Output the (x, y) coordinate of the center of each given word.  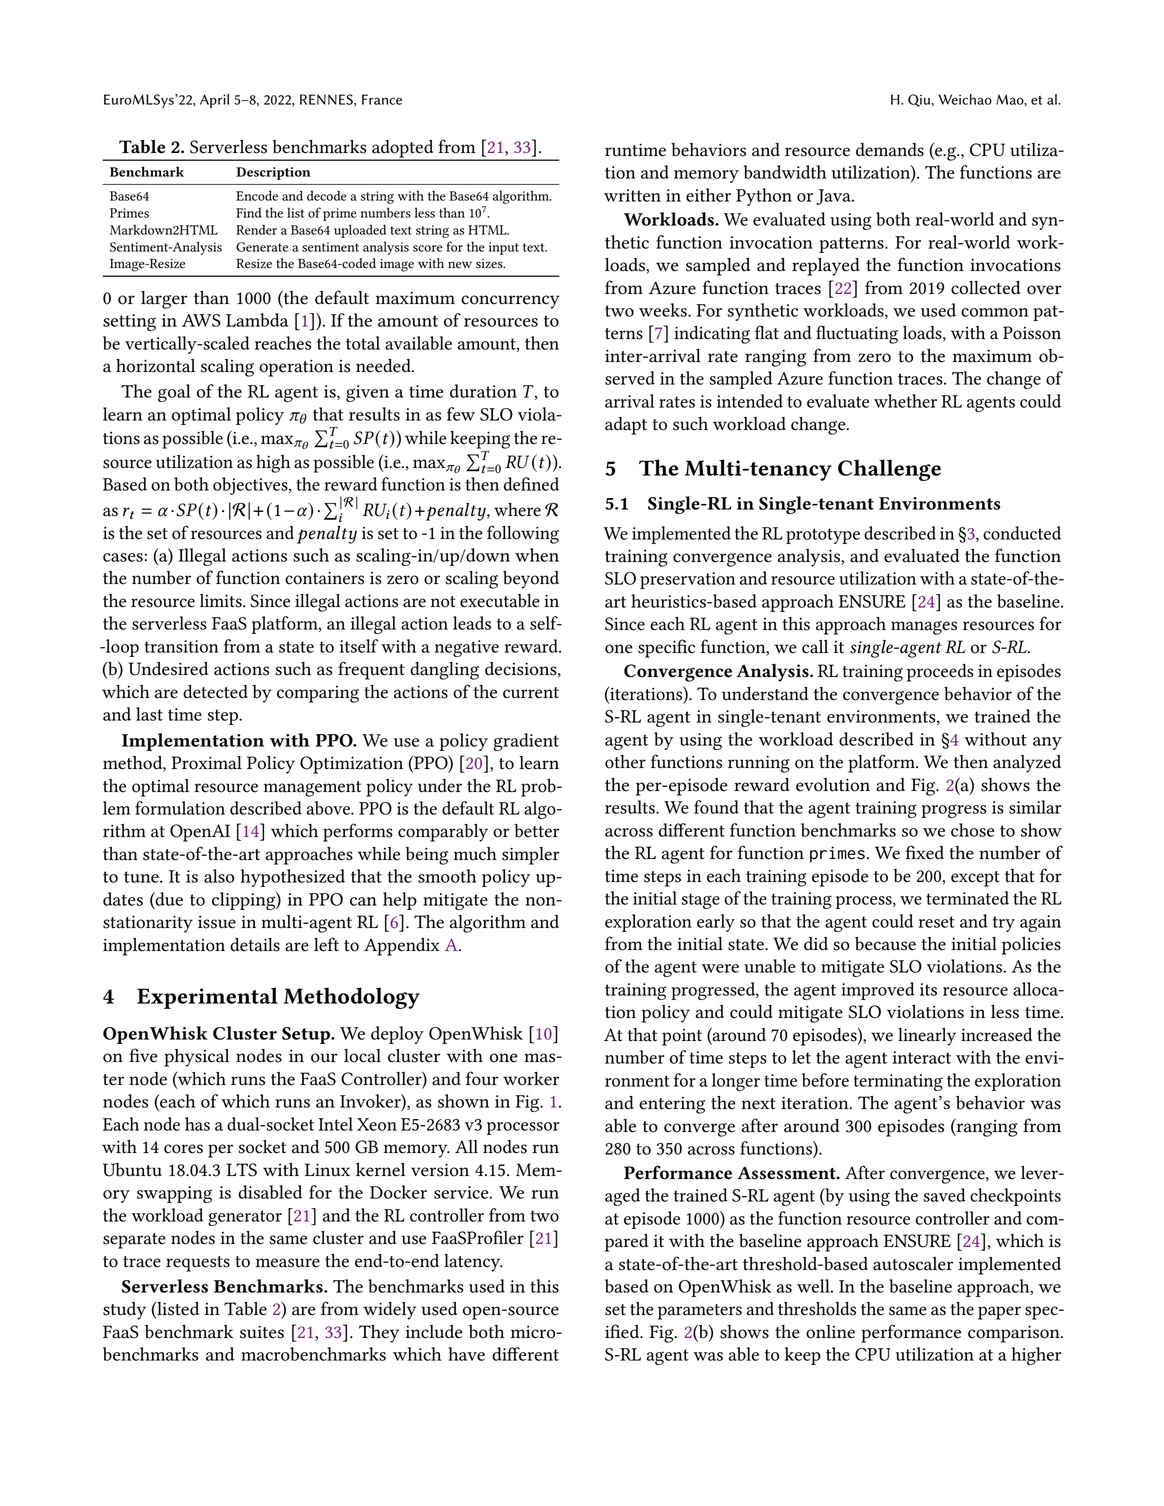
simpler (531, 856)
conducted (1022, 533)
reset (936, 922)
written (632, 195)
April (214, 101)
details (255, 945)
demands (890, 150)
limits (222, 601)
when (537, 555)
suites (262, 1332)
